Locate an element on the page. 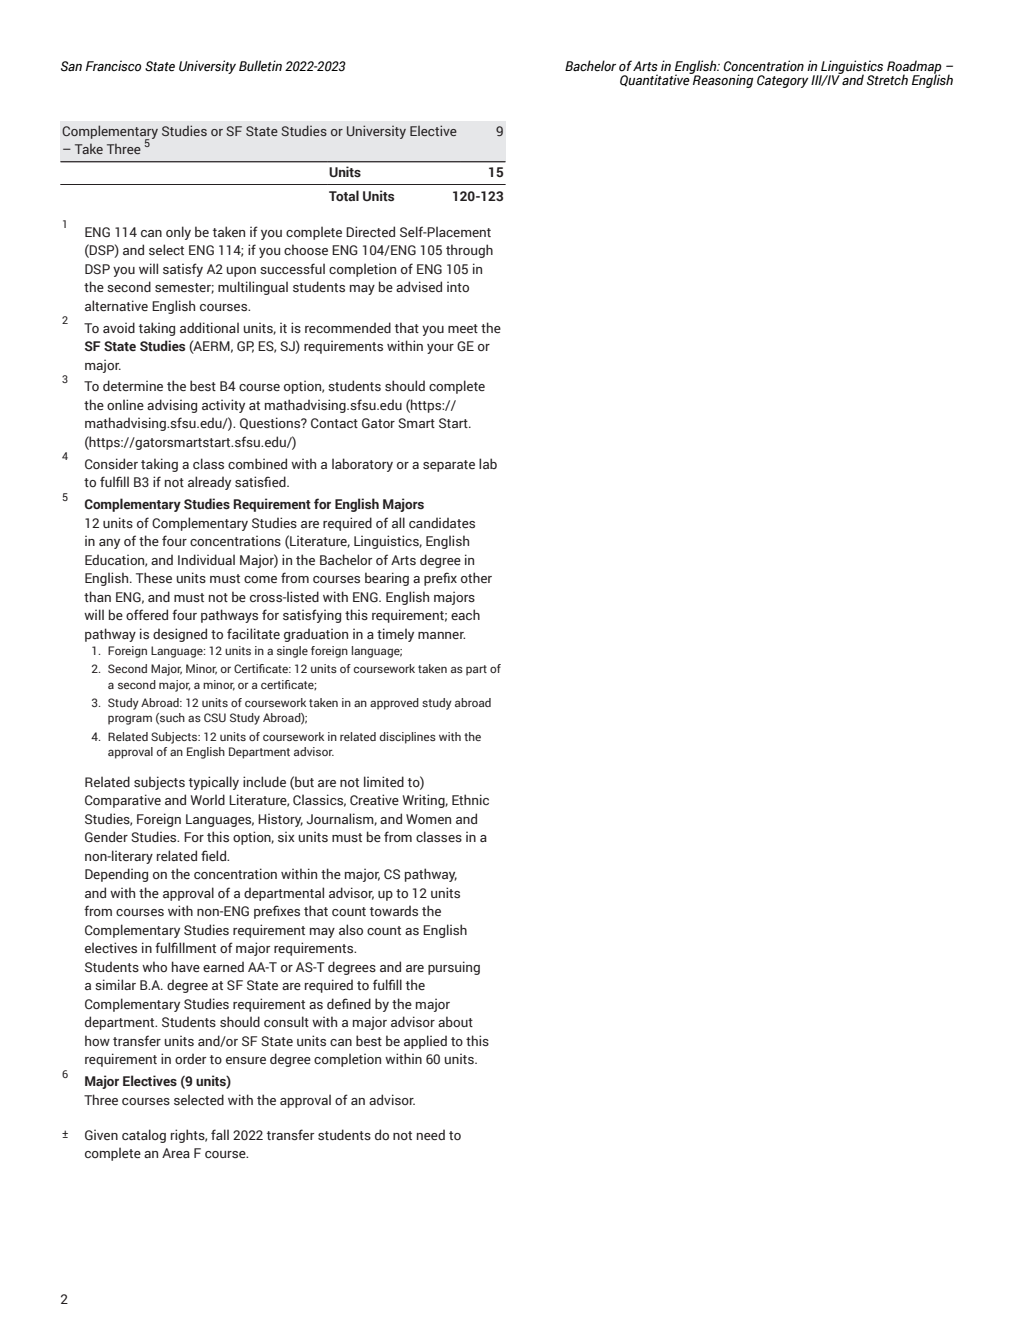 This image has width=1029, height=1332. catalog is located at coordinates (144, 1136).
